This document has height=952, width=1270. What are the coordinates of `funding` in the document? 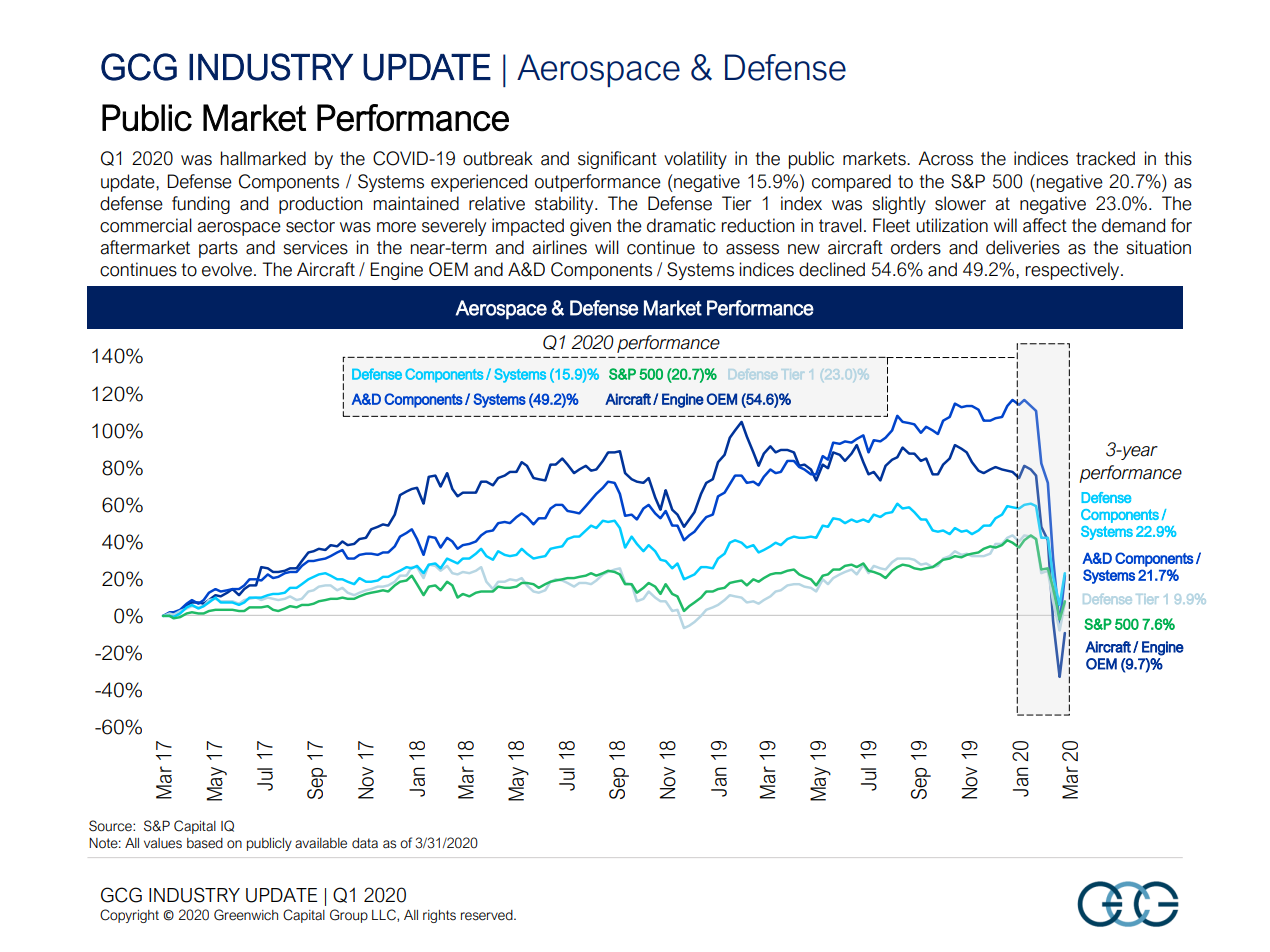 It's located at (201, 205).
